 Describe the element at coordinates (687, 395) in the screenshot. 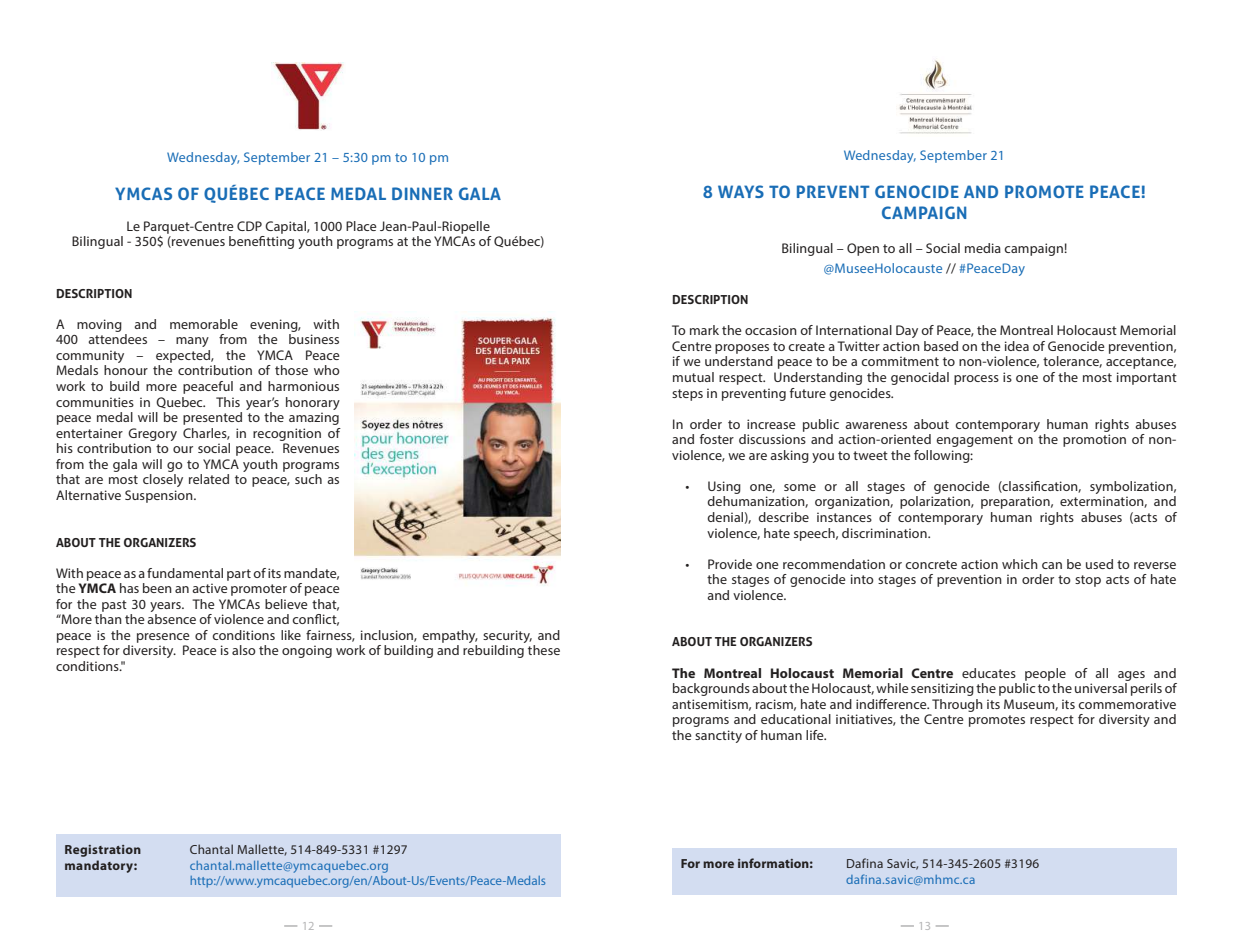

I see `steps` at that location.
